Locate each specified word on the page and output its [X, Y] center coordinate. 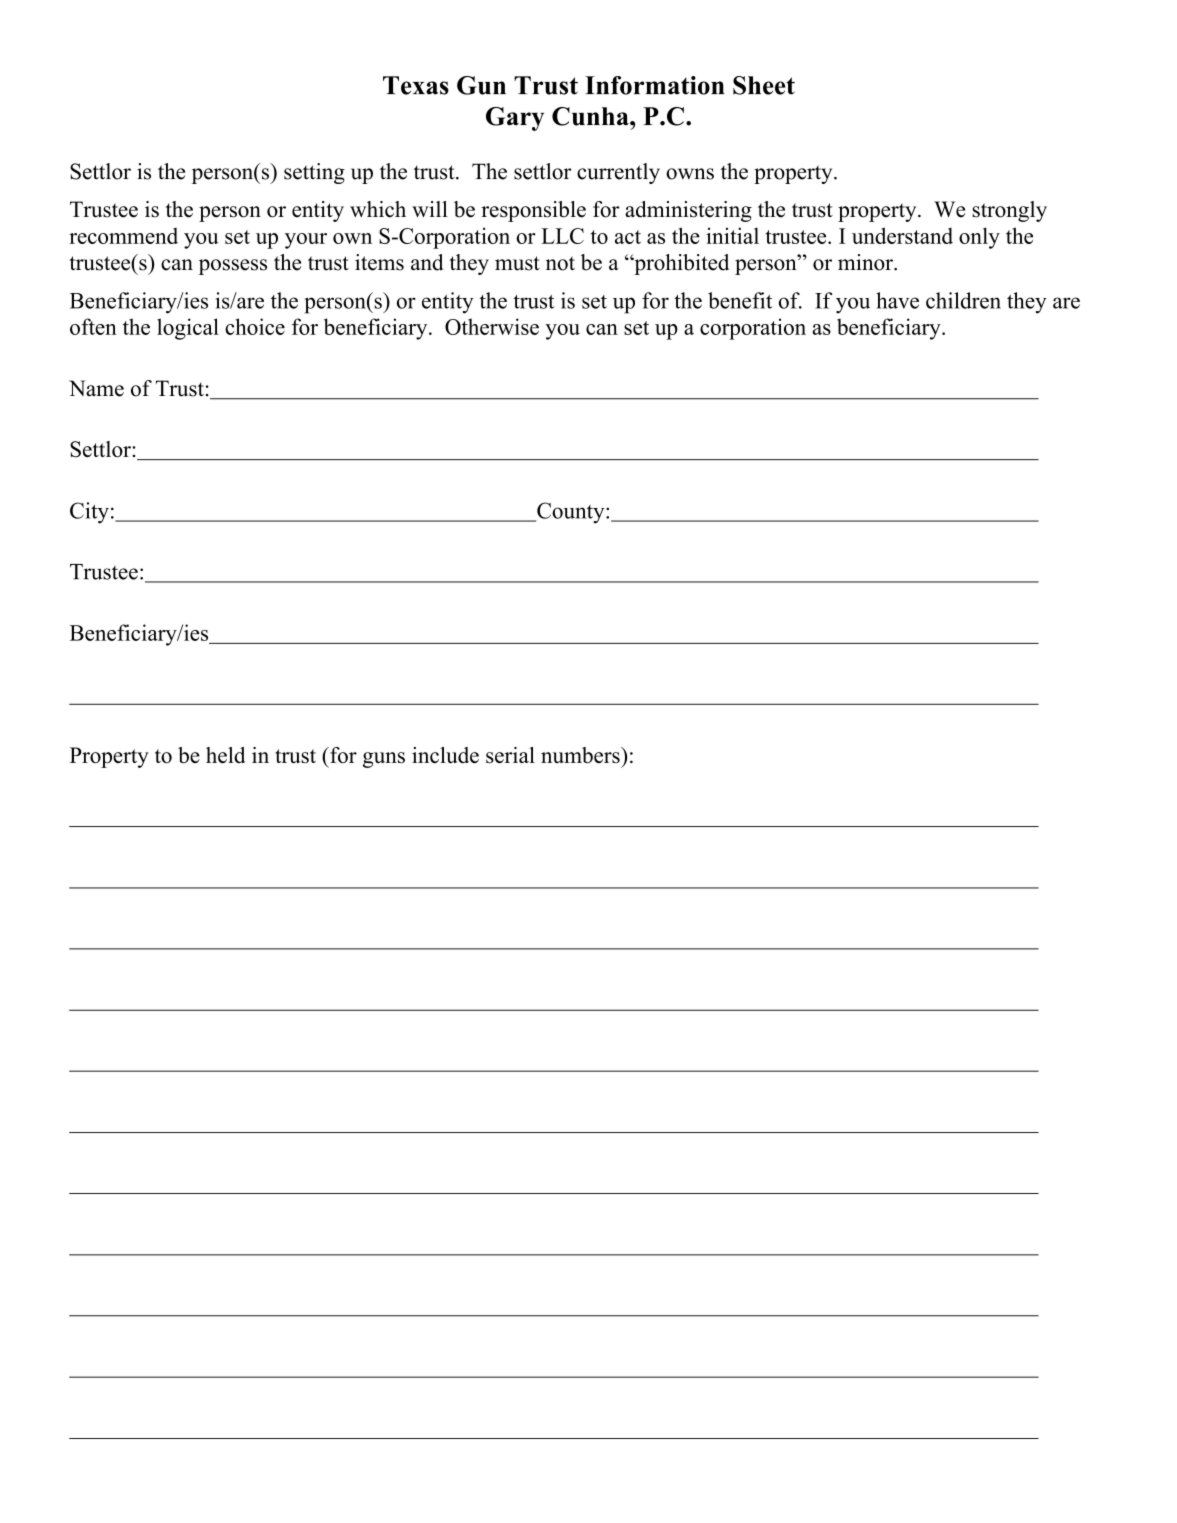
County [571, 513]
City [89, 513]
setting [314, 173]
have [897, 300]
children [963, 300]
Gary [515, 119]
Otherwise [492, 326]
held [226, 755]
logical [188, 329]
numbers [581, 755]
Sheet [764, 85]
